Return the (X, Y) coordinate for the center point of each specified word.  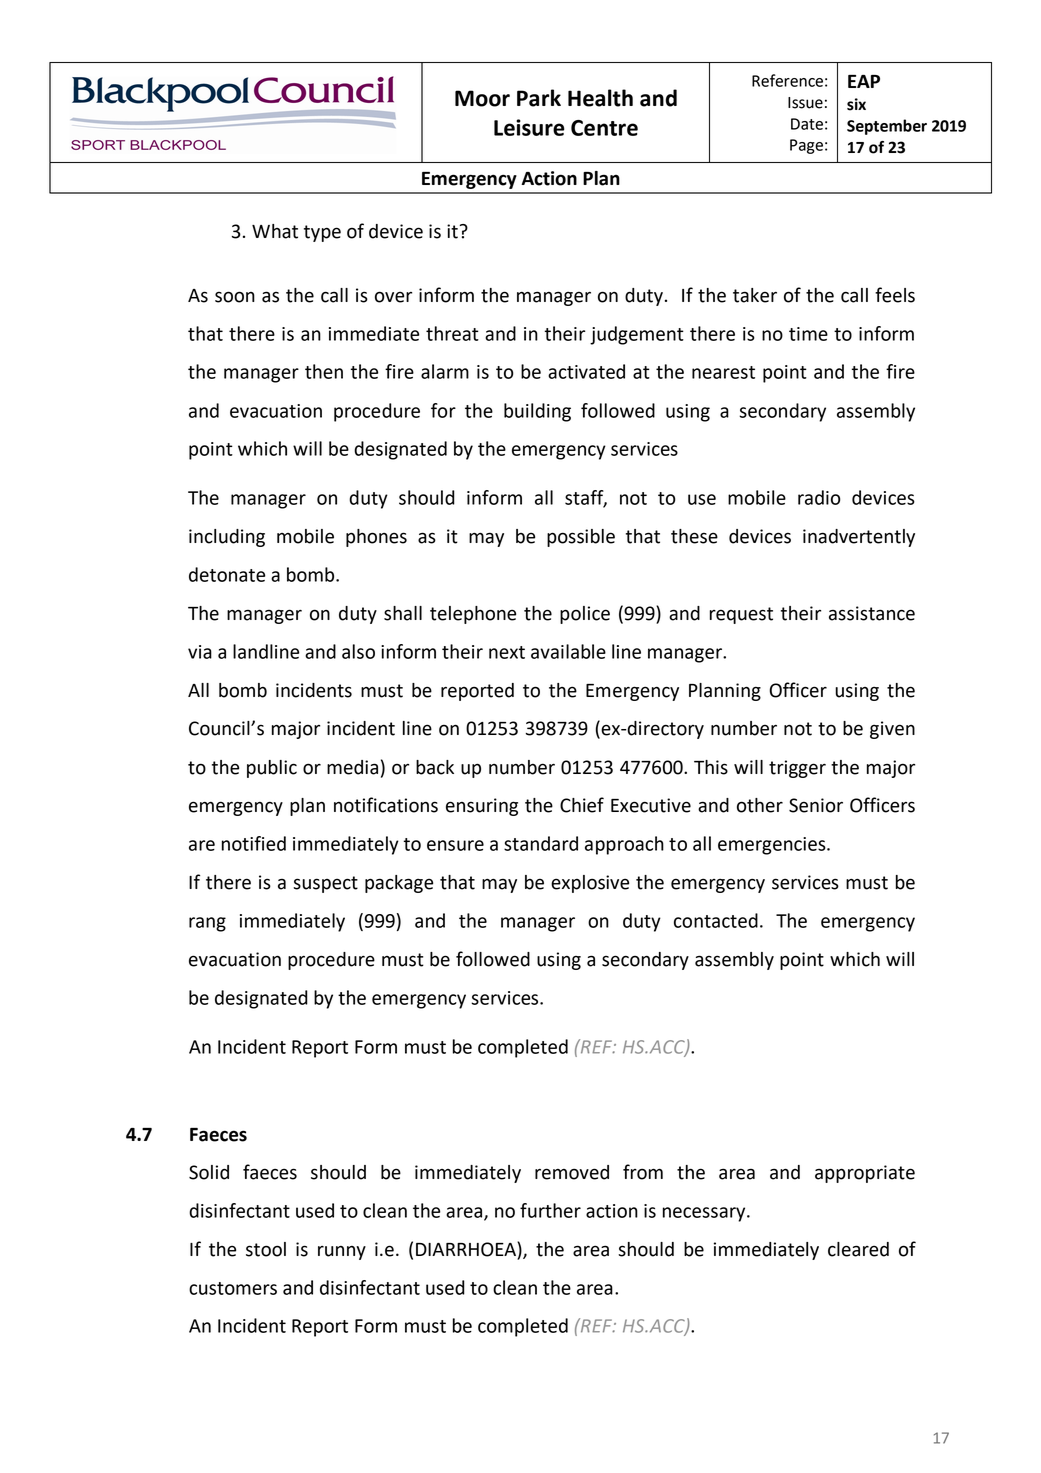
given (892, 730)
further (550, 1210)
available (568, 651)
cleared (858, 1249)
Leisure (529, 127)
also (358, 651)
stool (266, 1249)
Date (807, 124)
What (275, 231)
